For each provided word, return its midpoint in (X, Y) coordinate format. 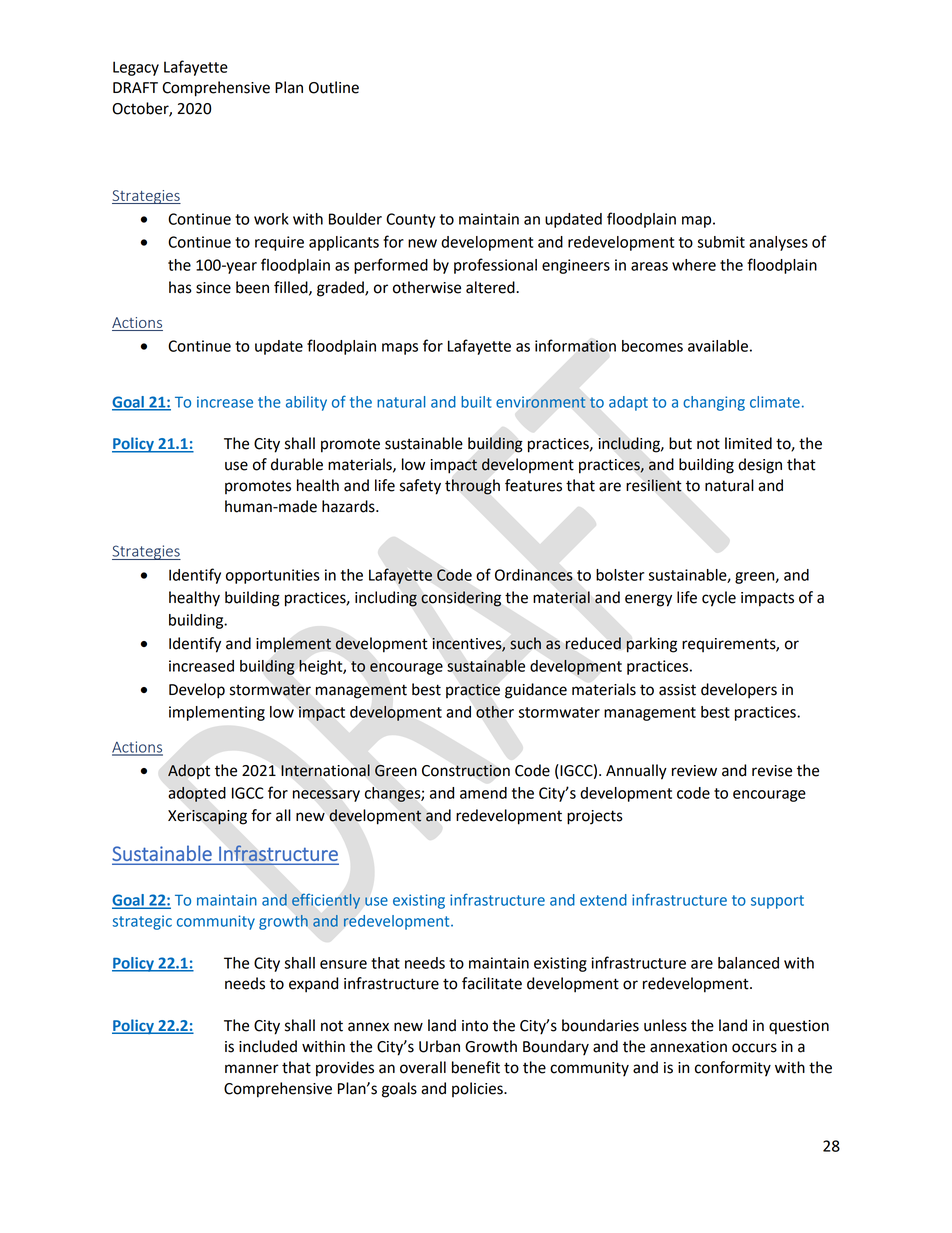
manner (252, 1069)
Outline (334, 87)
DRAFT (135, 87)
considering (461, 599)
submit (721, 242)
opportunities (273, 576)
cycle (719, 599)
